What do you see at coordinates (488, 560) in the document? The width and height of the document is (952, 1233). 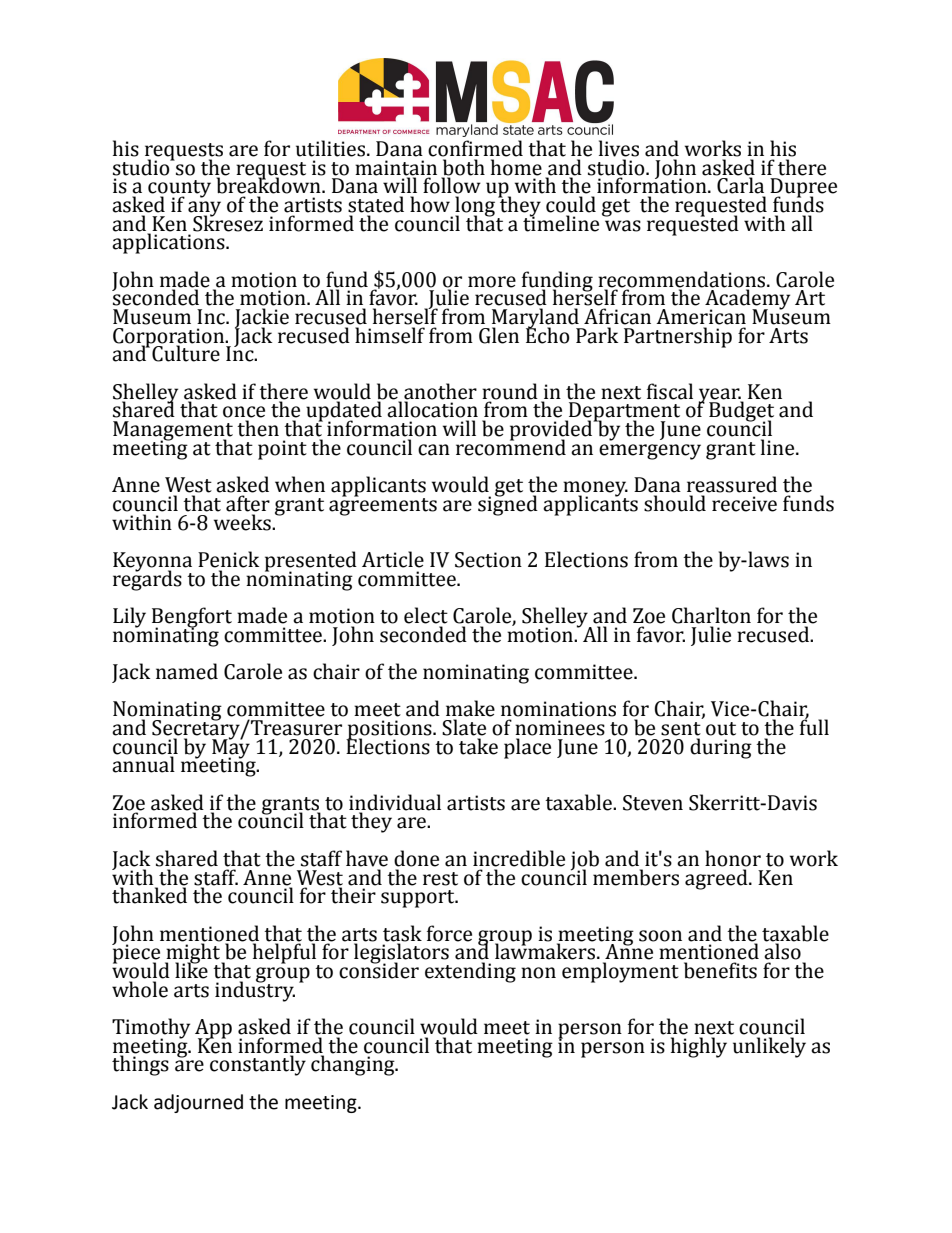 I see `Section` at bounding box center [488, 560].
